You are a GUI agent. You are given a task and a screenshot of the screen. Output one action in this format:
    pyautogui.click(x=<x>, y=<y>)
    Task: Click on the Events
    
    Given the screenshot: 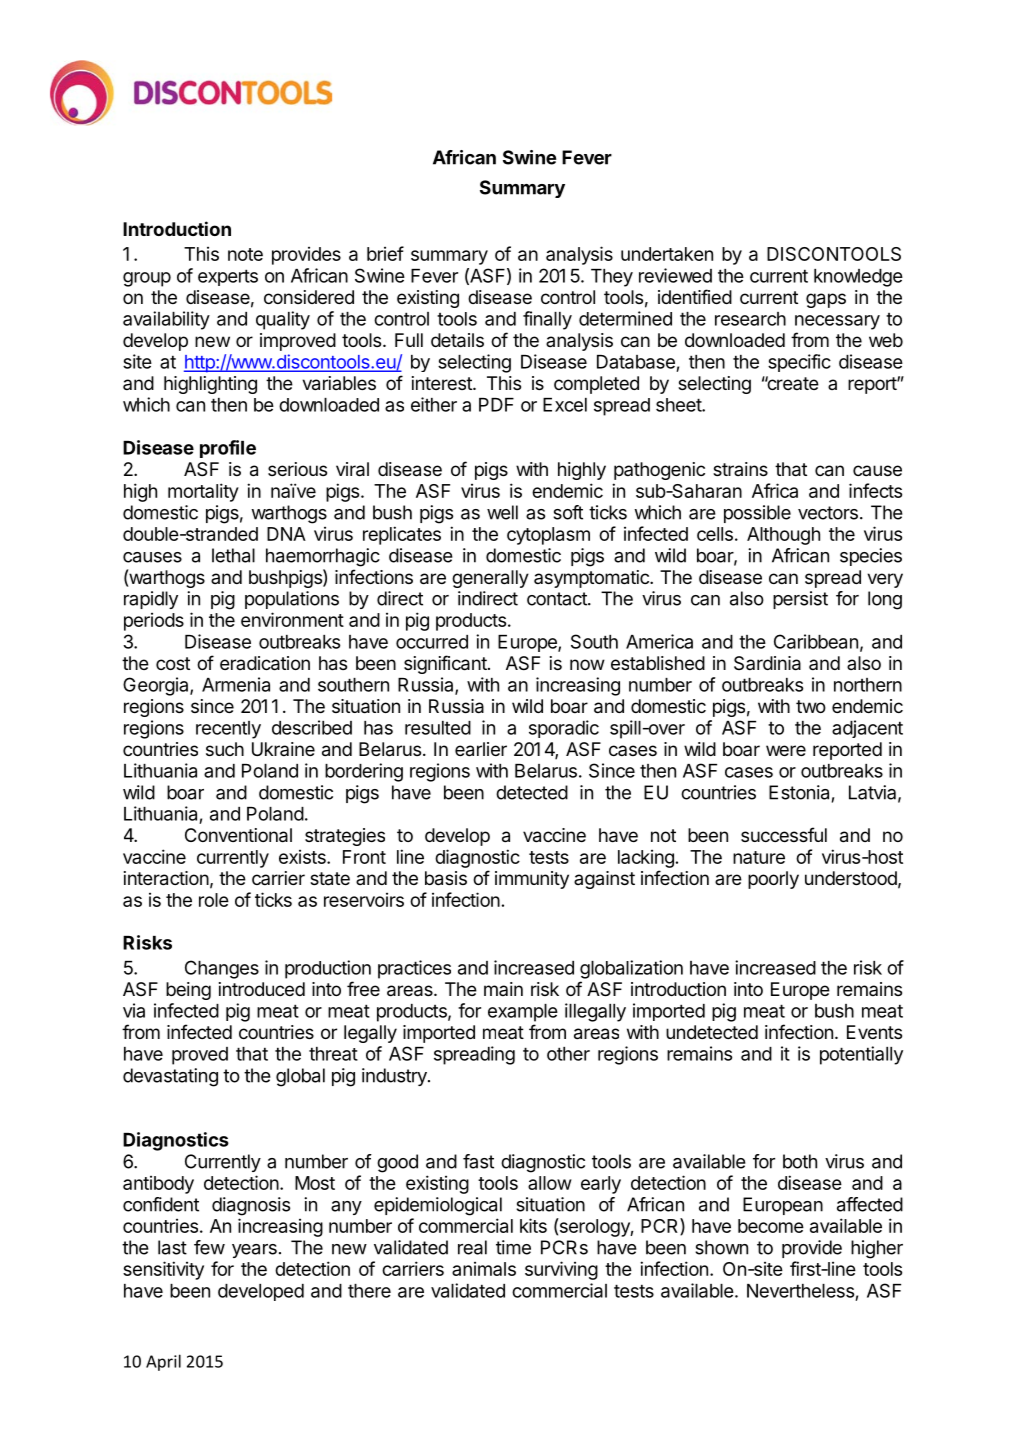 What is the action you would take?
    pyautogui.click(x=874, y=1032)
